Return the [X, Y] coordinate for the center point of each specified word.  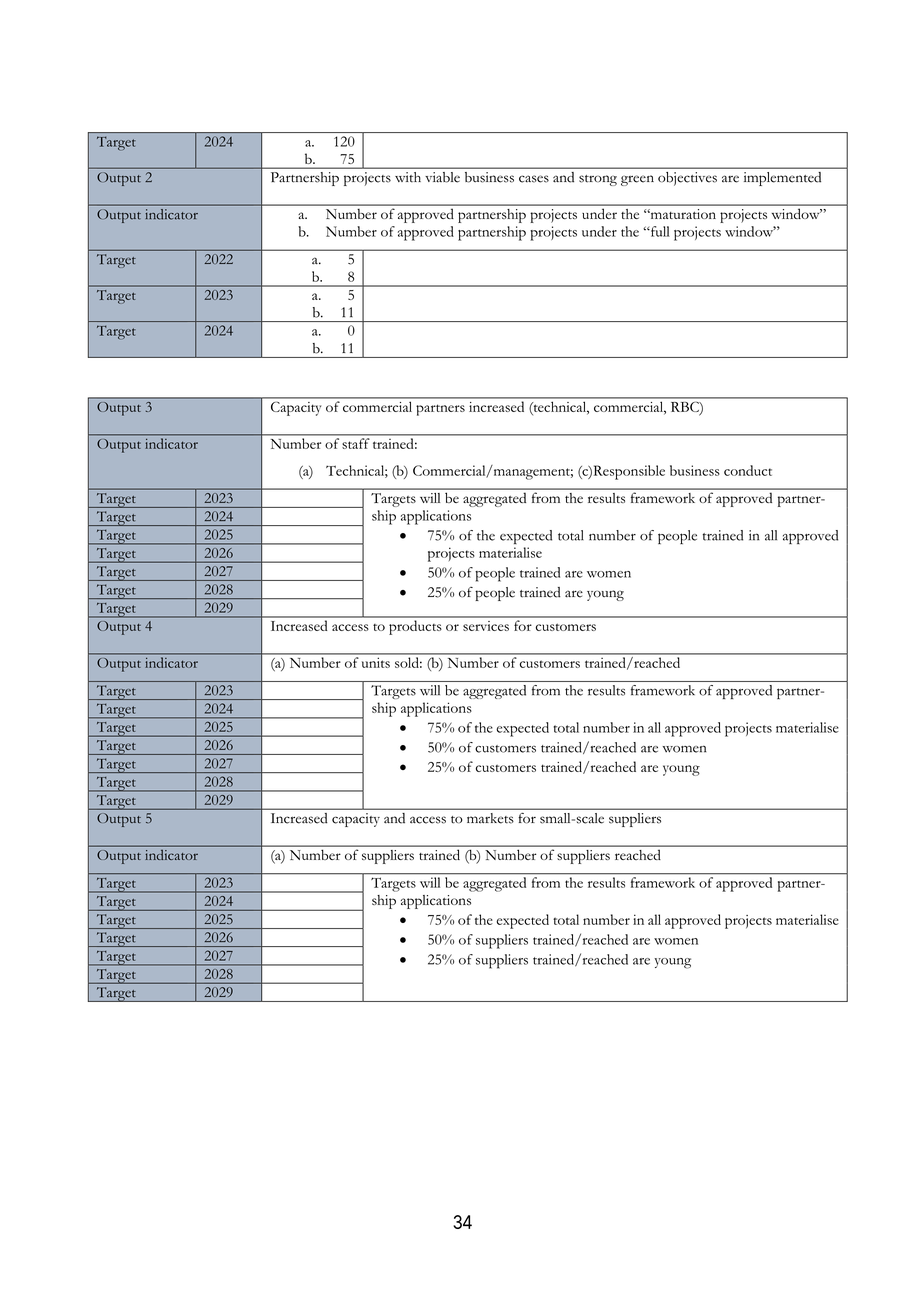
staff [356, 443]
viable [443, 177]
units [376, 663]
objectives [687, 179]
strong [598, 180]
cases [534, 179]
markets [490, 818]
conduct [748, 470]
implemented [782, 179]
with [408, 177]
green [637, 180]
